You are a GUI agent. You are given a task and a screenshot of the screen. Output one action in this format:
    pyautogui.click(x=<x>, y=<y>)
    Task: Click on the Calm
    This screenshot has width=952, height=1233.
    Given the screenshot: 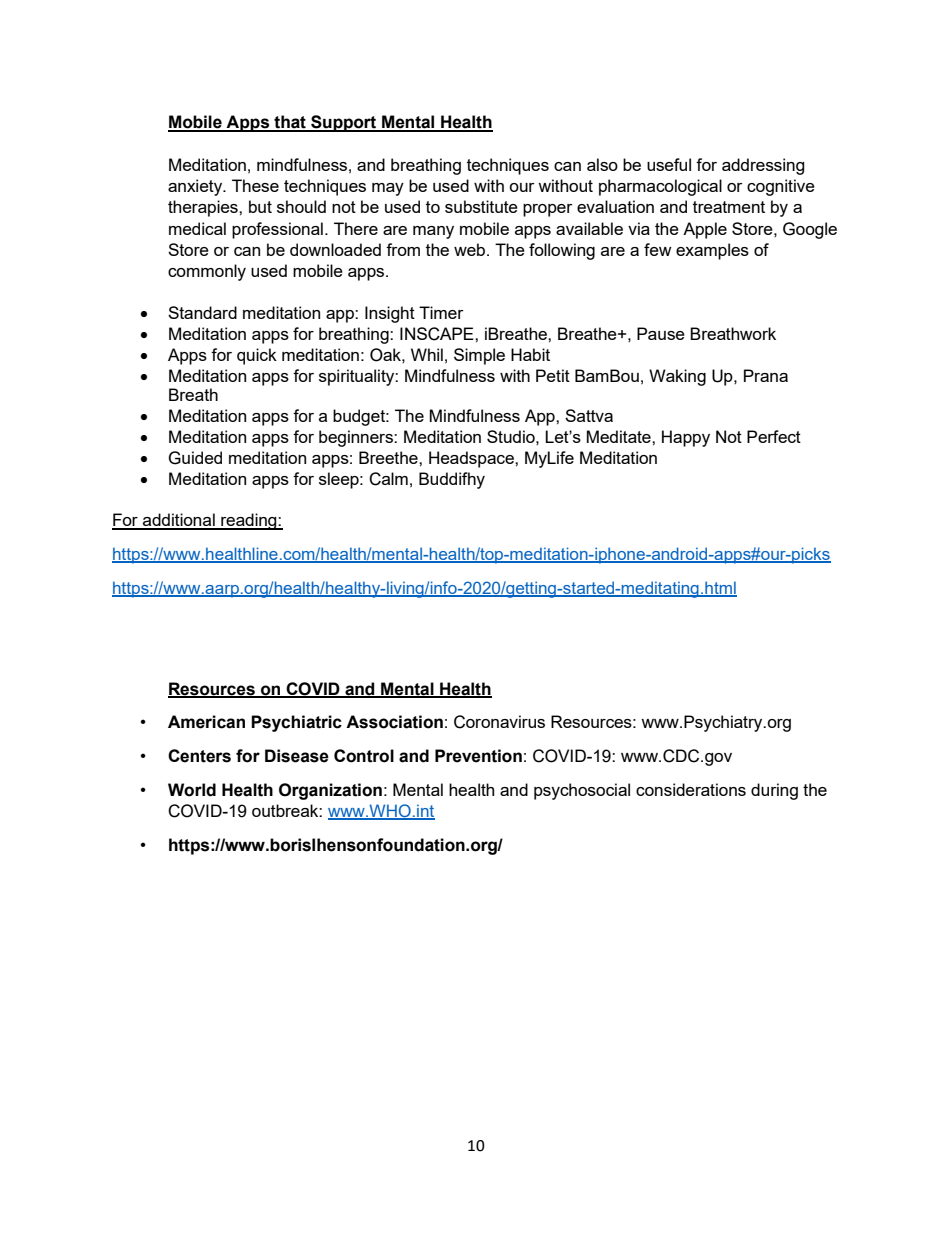 What is the action you would take?
    pyautogui.click(x=388, y=479)
